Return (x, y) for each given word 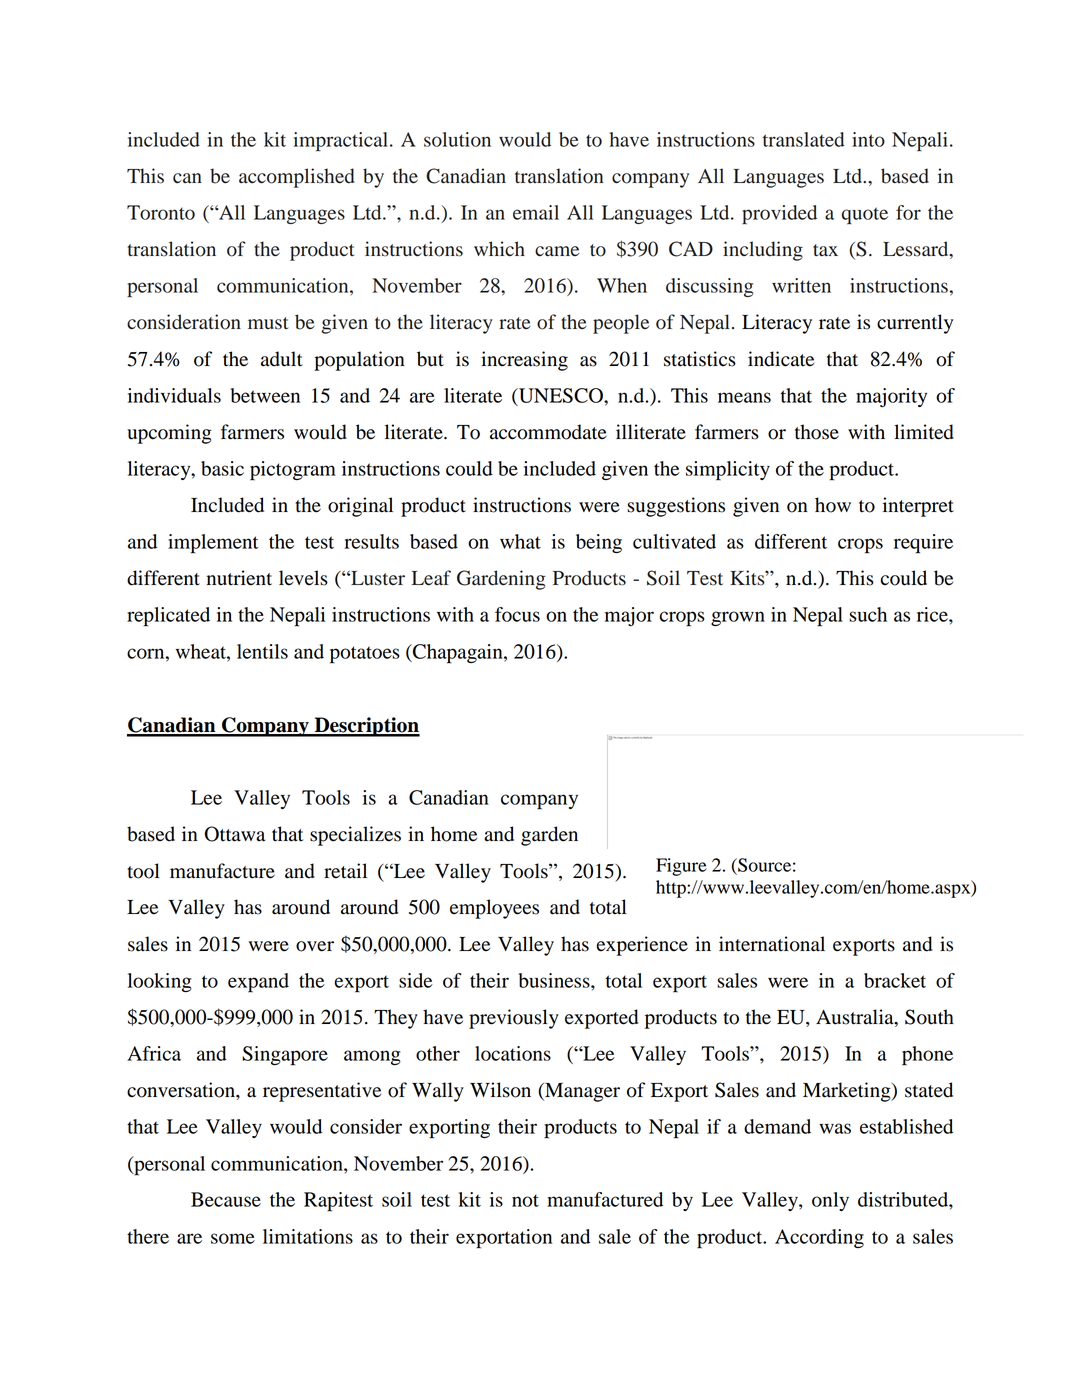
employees (494, 909)
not (525, 1200)
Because (226, 1199)
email (536, 212)
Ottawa (235, 834)
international (772, 944)
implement (213, 544)
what (520, 541)
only (830, 1201)
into (868, 139)
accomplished (297, 178)
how (833, 505)
